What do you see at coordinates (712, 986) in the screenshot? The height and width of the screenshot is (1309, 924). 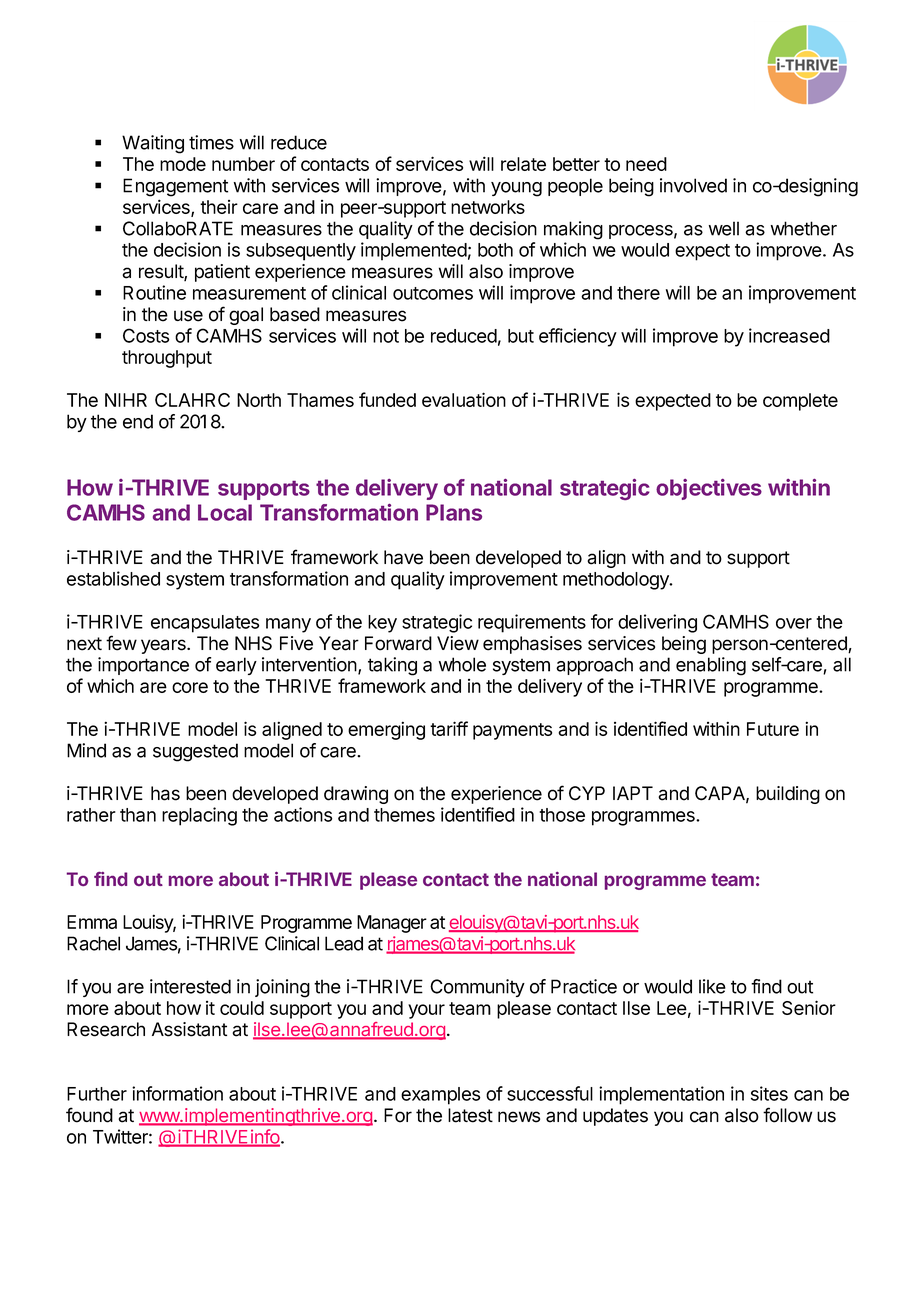 I see `like` at bounding box center [712, 986].
